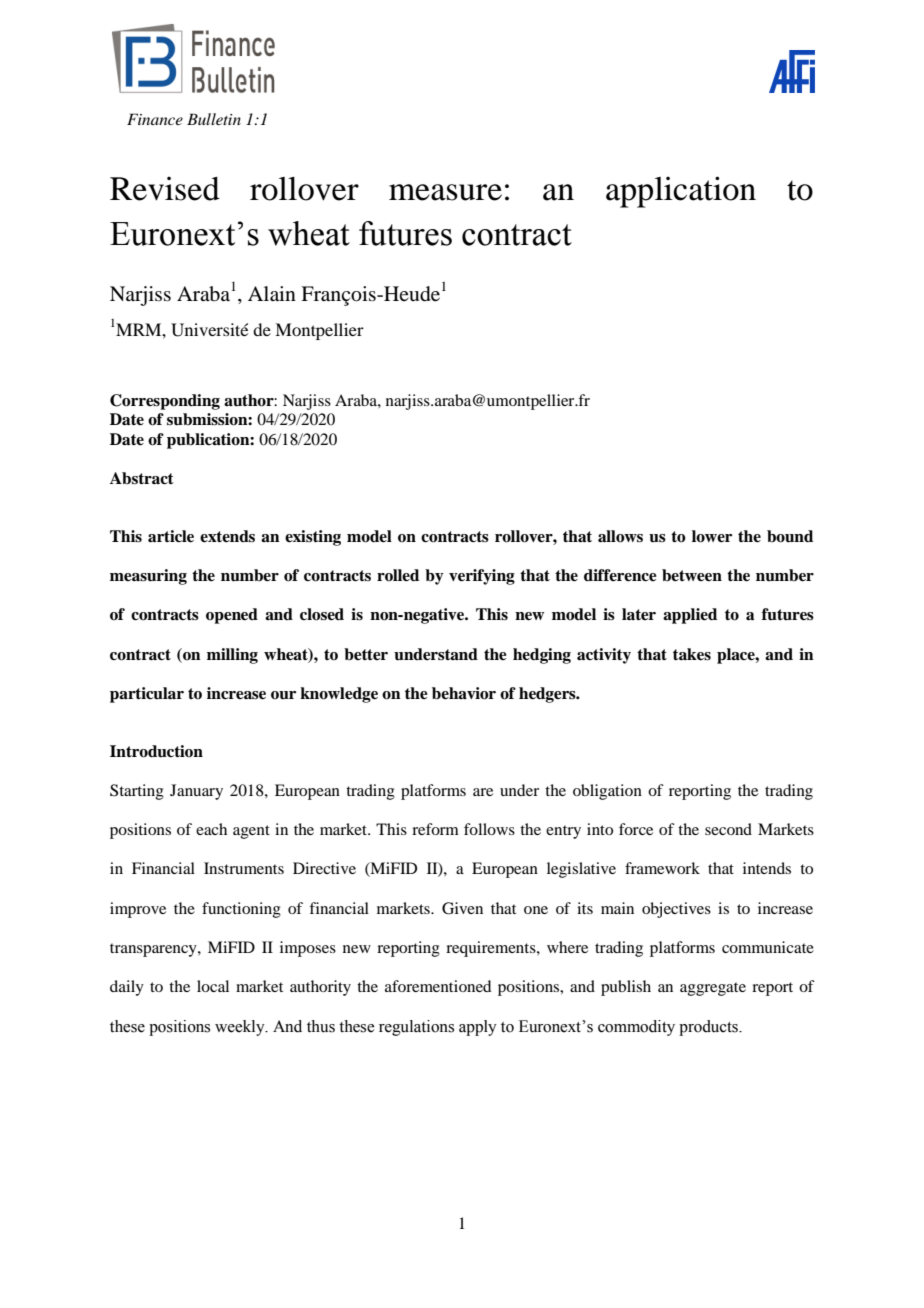 This screenshot has width=924, height=1308. Describe the element at coordinates (214, 119) in the screenshot. I see `Bulletin` at that location.
